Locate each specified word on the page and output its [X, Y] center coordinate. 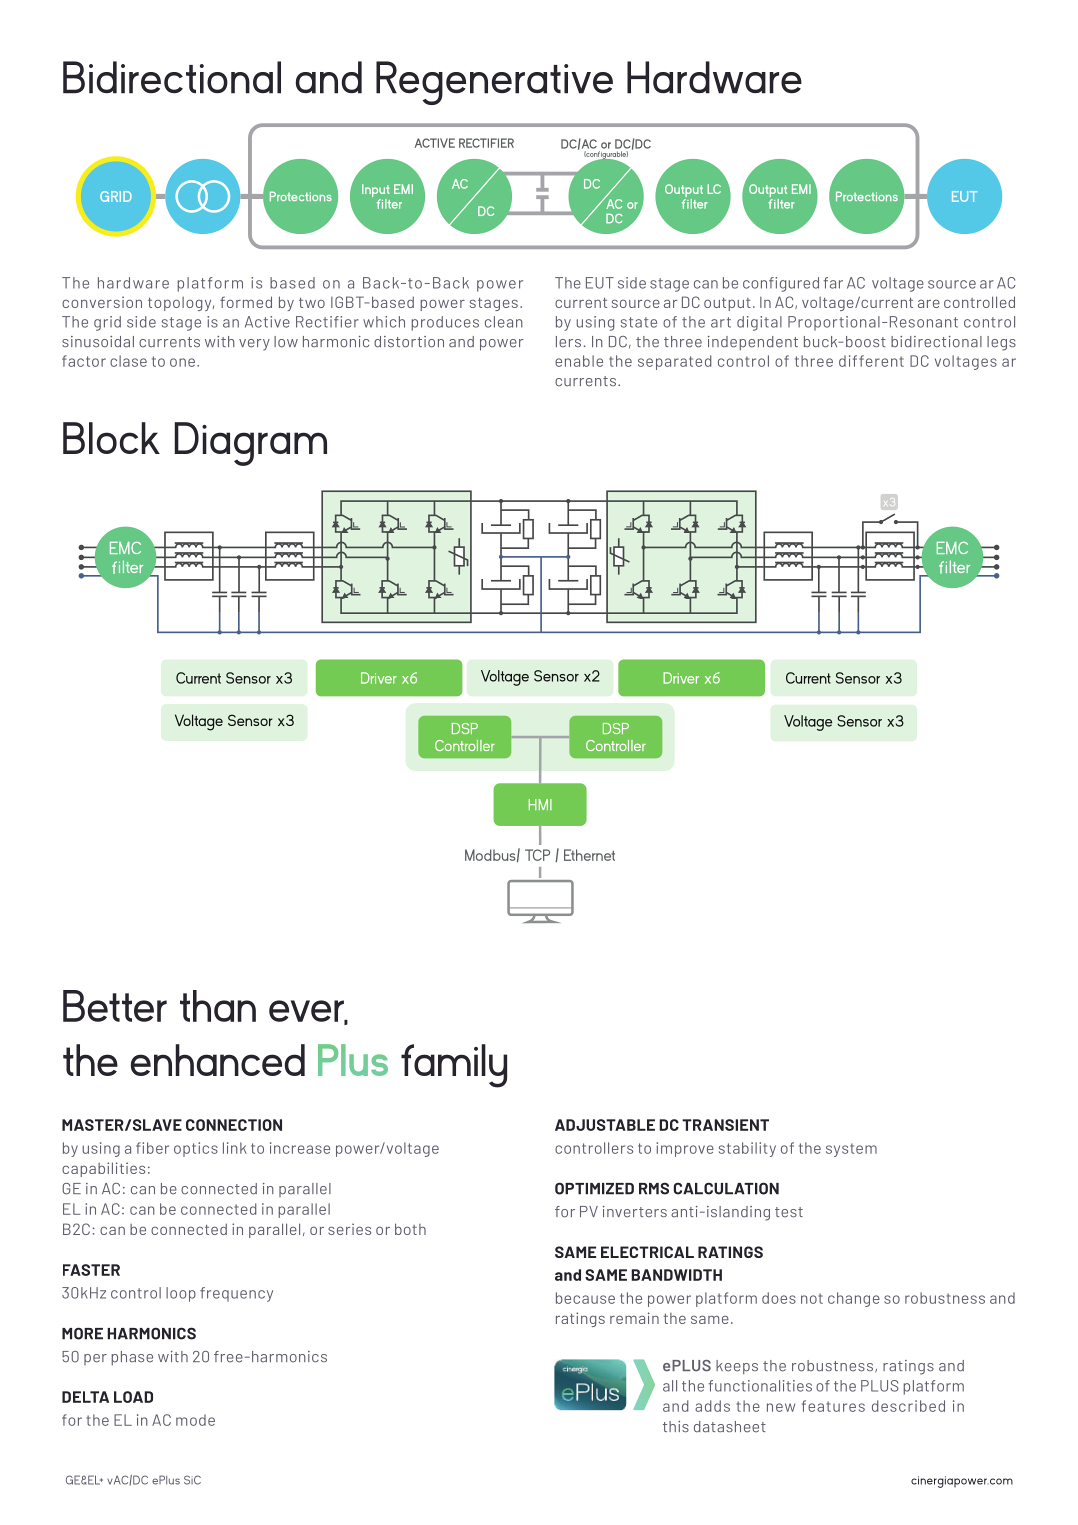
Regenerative [494, 83]
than [218, 1006]
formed [246, 302]
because [585, 1298]
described [908, 1406]
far [833, 283]
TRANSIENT [725, 1125]
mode [195, 1420]
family [454, 1066]
